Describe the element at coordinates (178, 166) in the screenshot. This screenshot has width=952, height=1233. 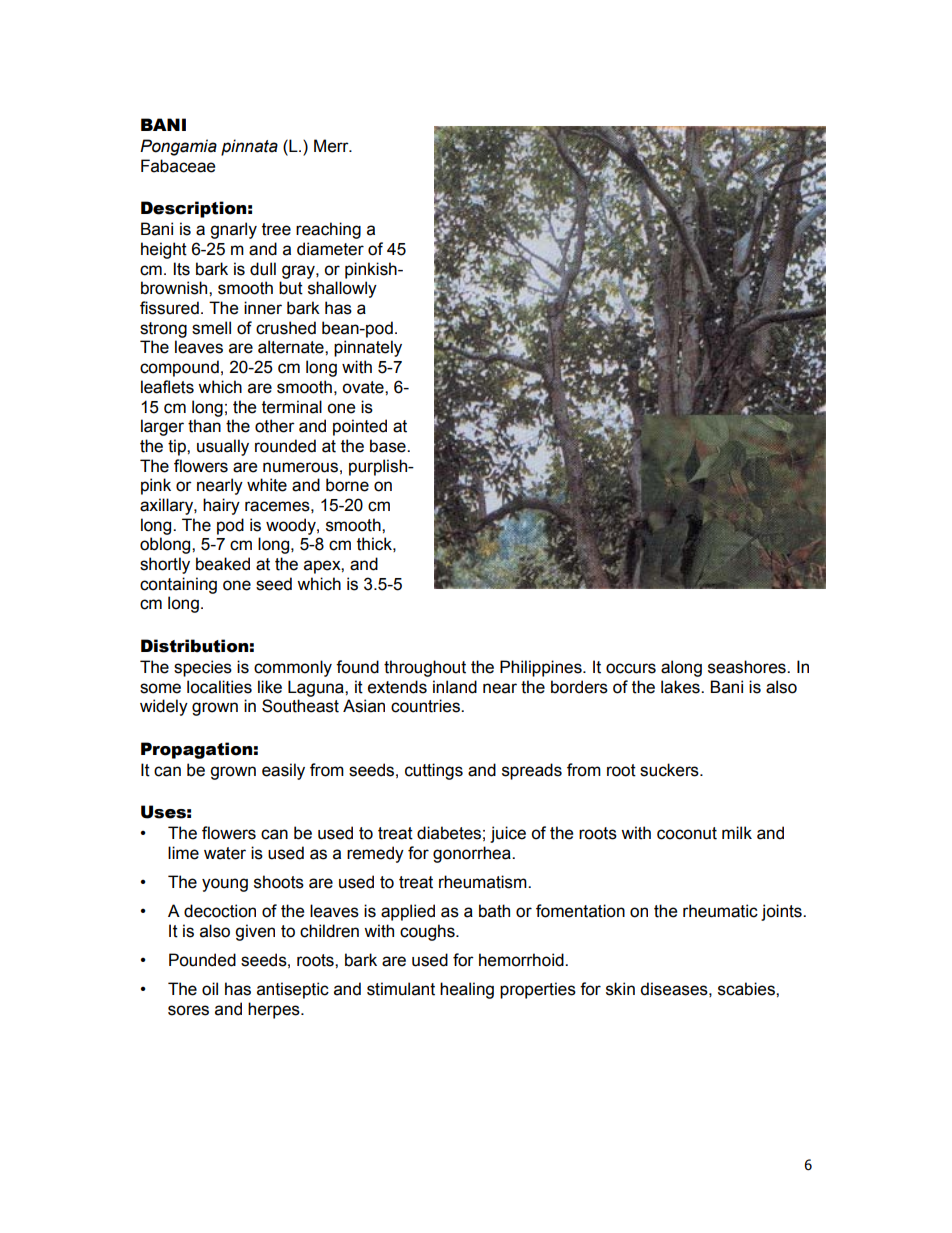
I see `Fabaceae` at that location.
